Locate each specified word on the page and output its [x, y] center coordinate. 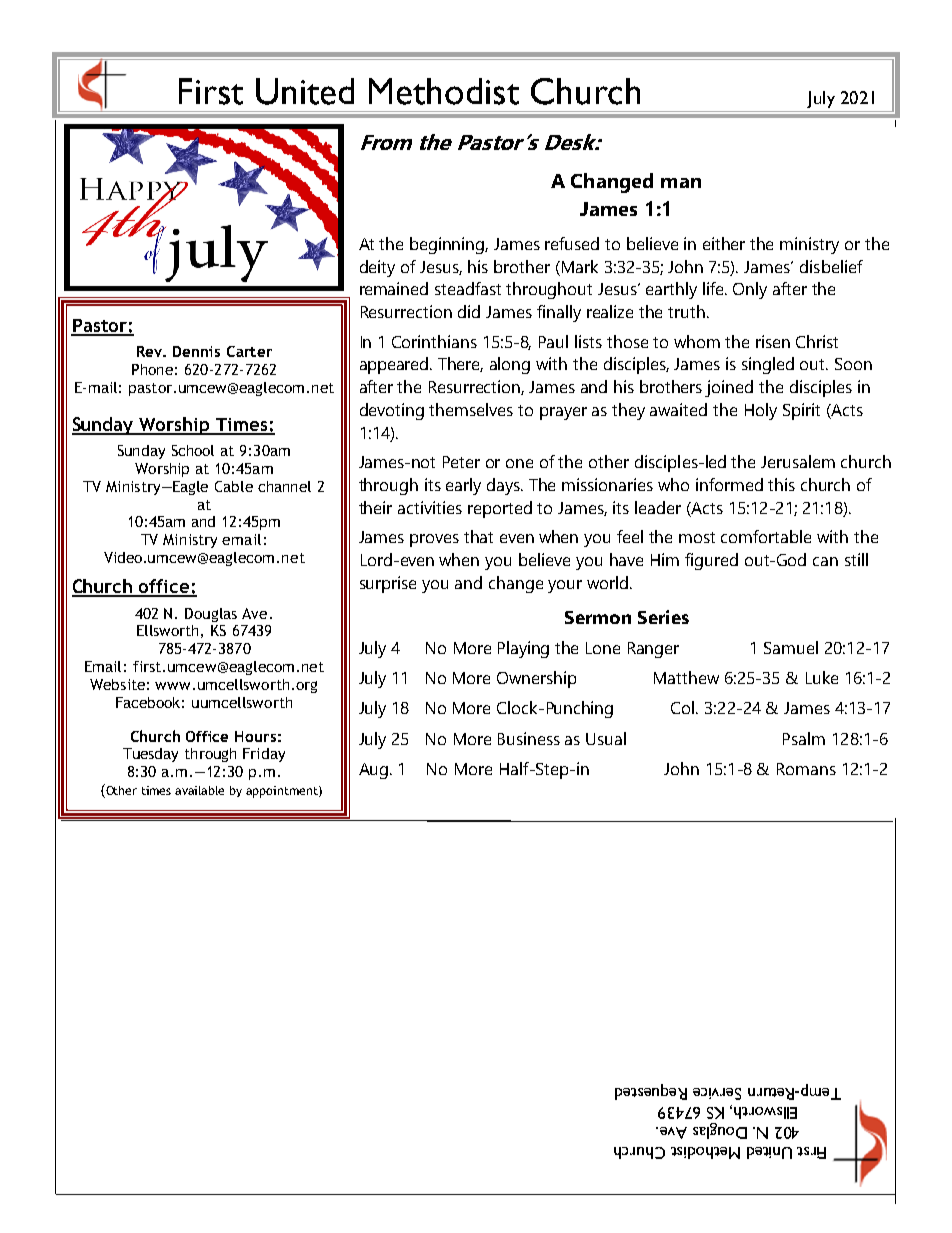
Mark [580, 266]
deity [377, 268]
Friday [264, 755]
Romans [806, 769]
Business [529, 738]
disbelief [831, 266]
